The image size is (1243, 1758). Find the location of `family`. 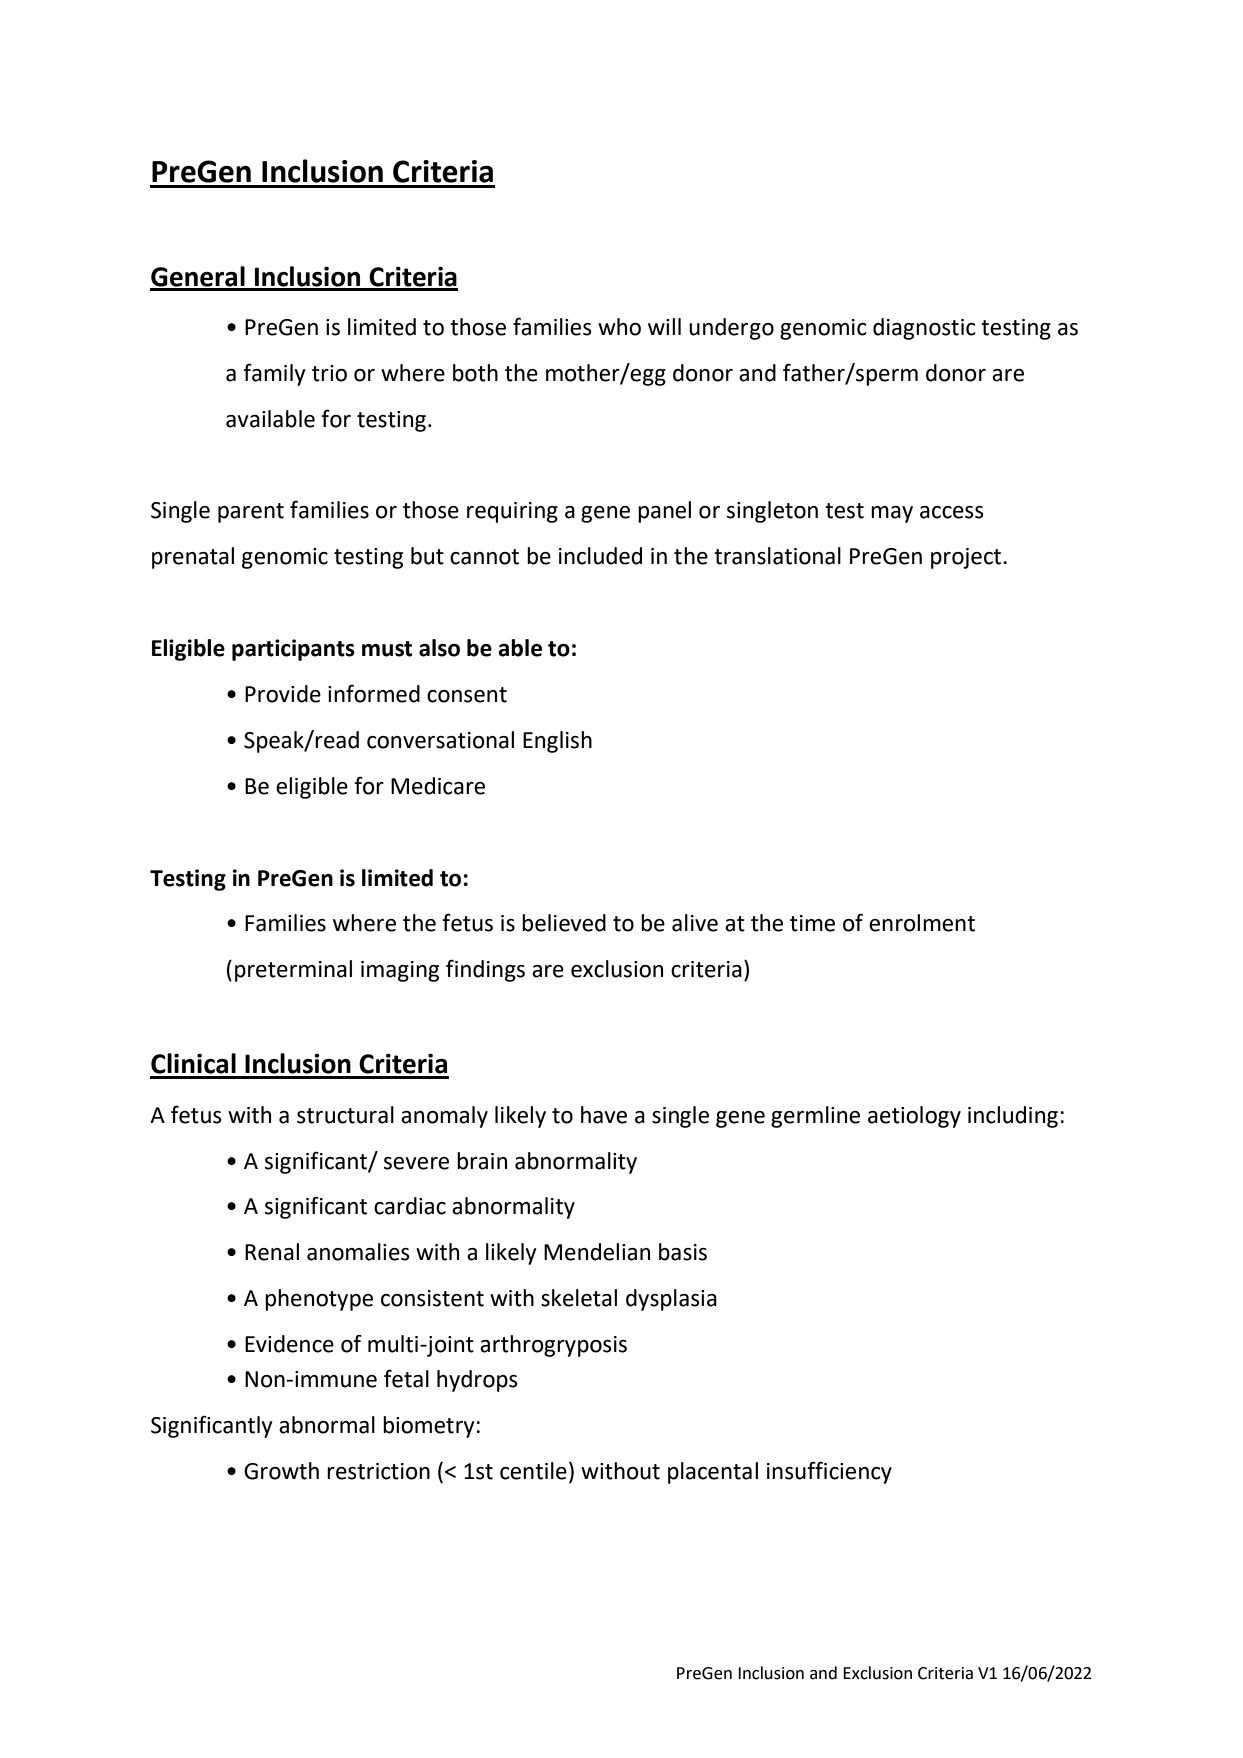

family is located at coordinates (274, 374).
